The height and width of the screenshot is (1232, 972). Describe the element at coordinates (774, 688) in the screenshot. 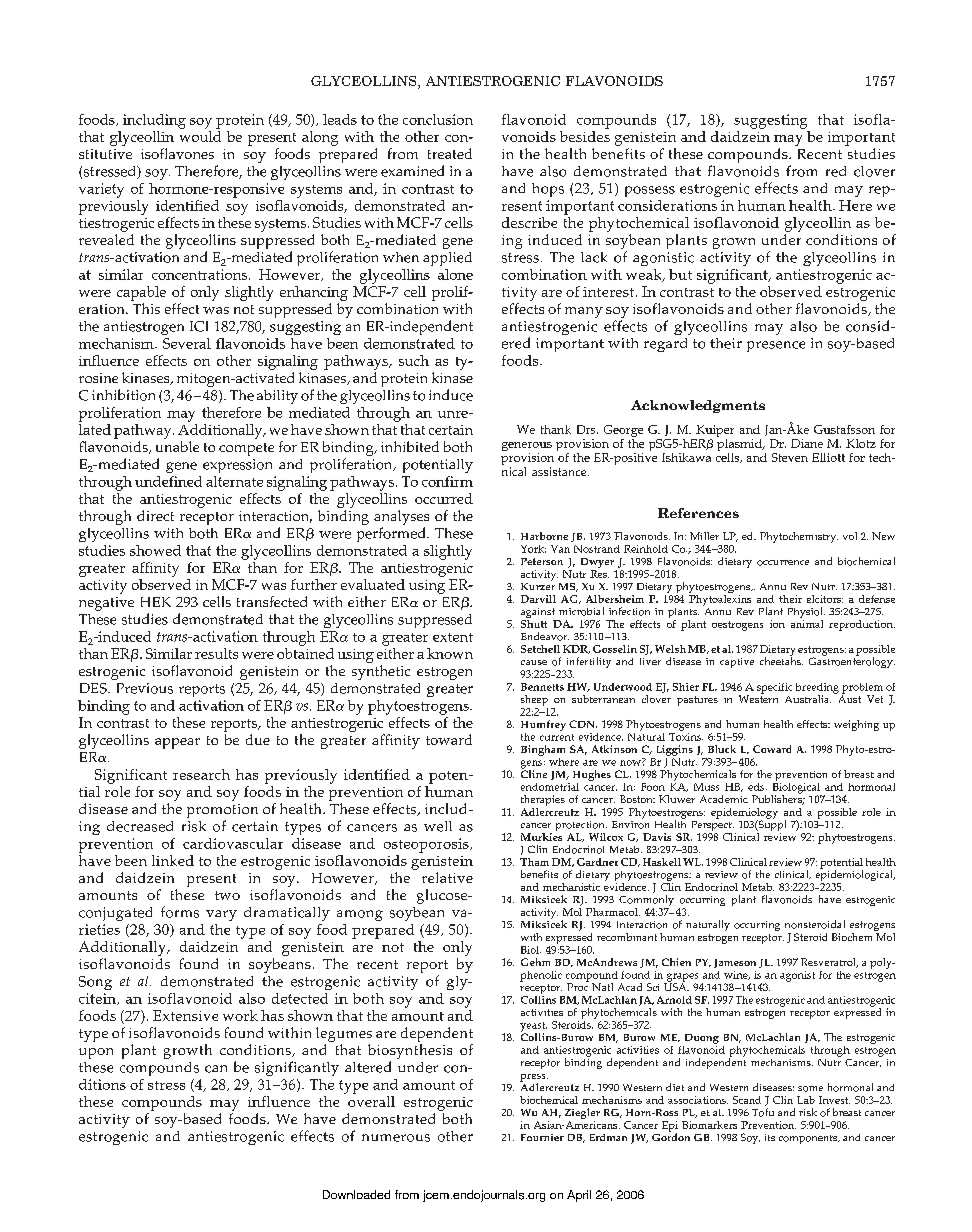

I see `specific` at that location.
